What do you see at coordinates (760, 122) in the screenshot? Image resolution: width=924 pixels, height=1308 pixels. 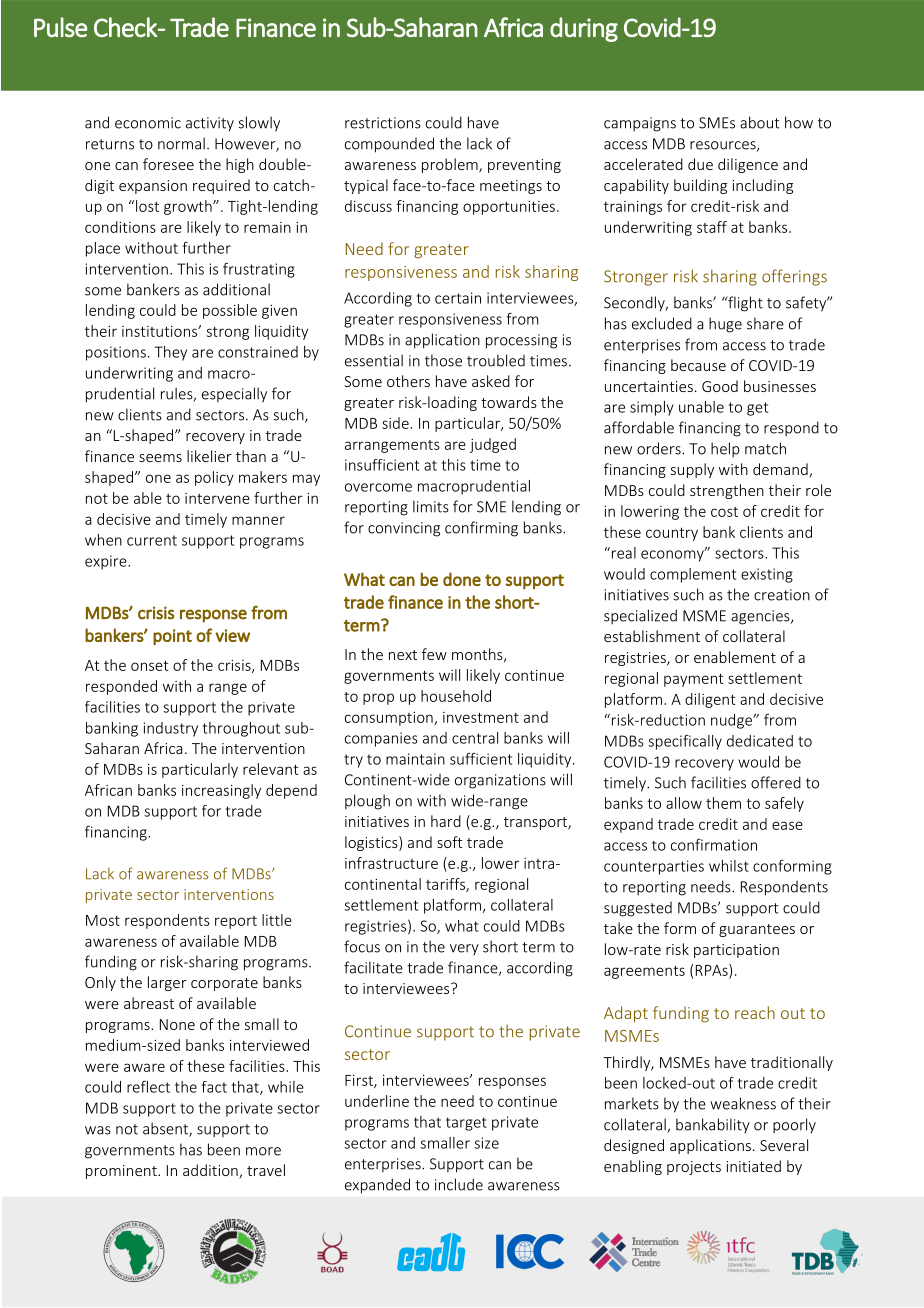 I see `about` at bounding box center [760, 122].
